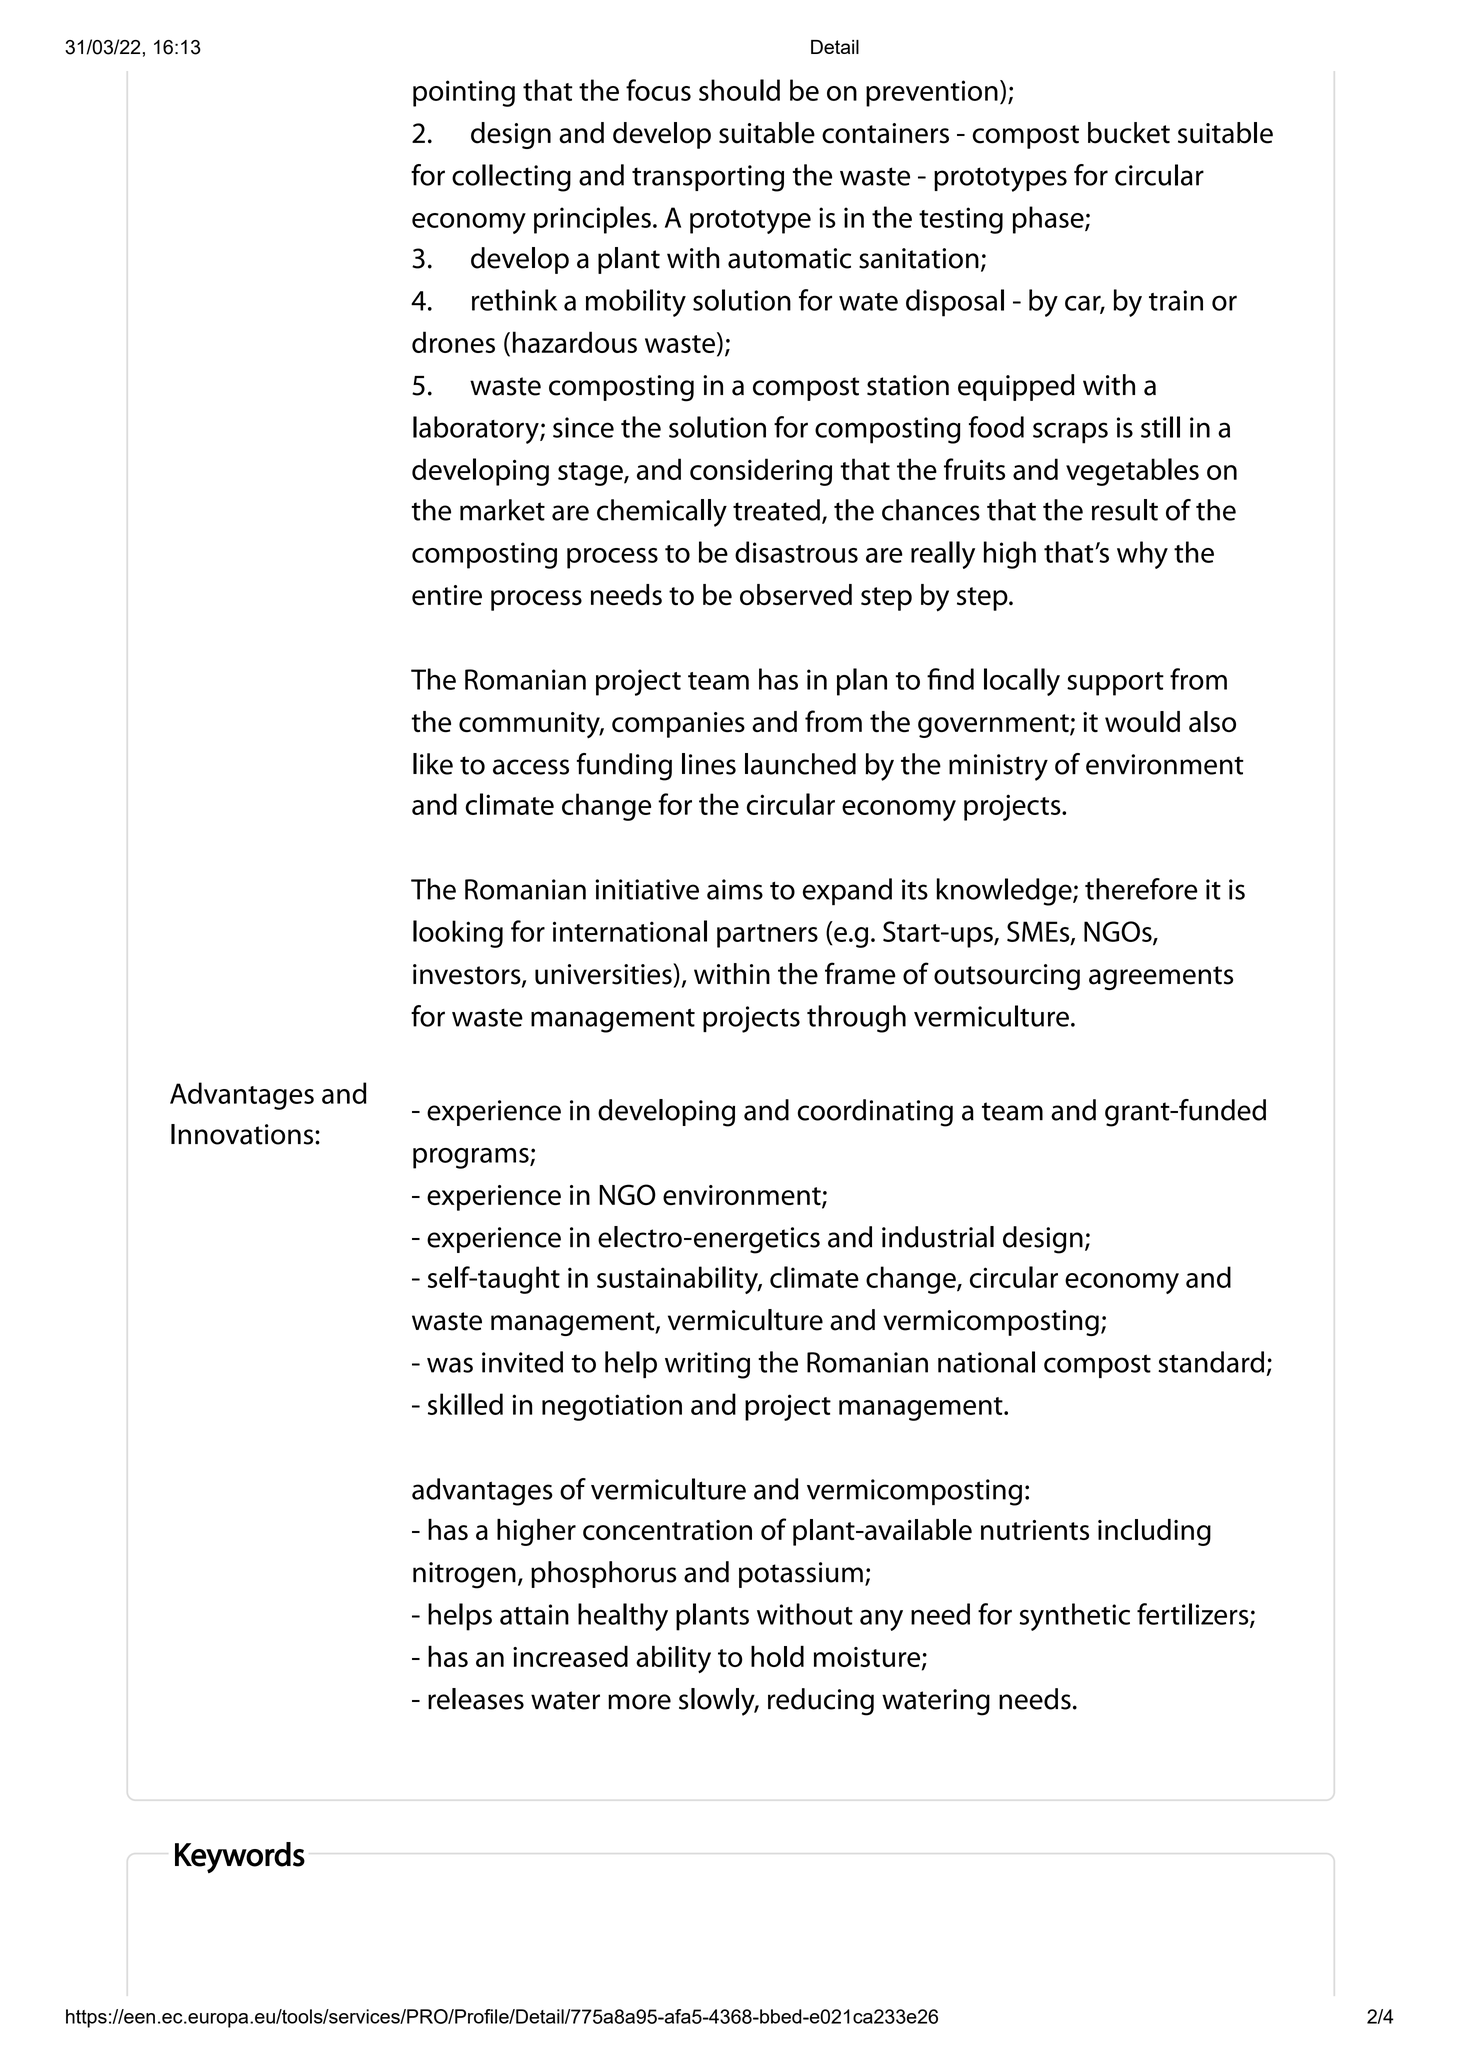 This document has width=1459, height=2065. What do you see at coordinates (707, 1365) in the document?
I see `writing` at bounding box center [707, 1365].
